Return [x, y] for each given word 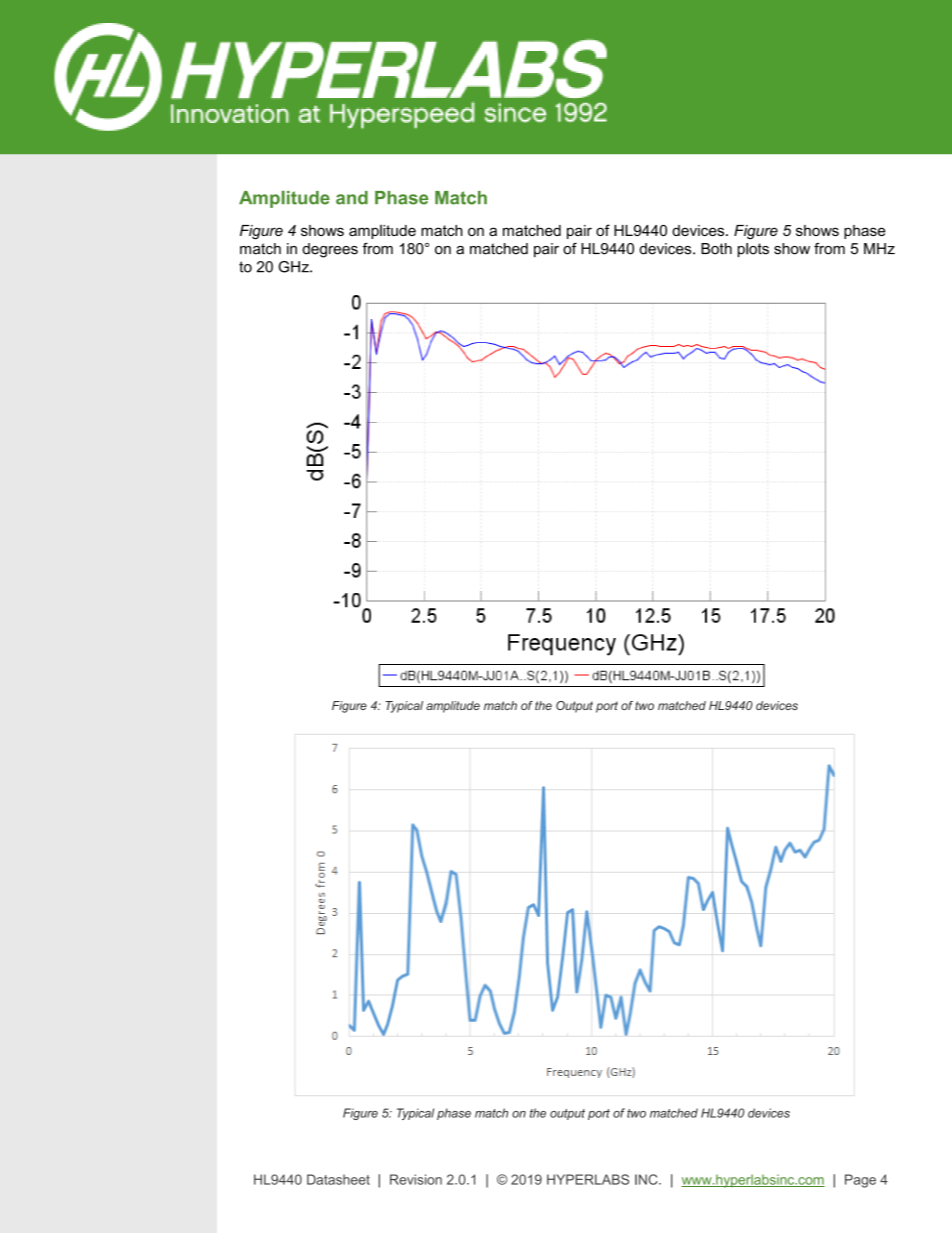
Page [860, 1181]
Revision [416, 1179]
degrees [330, 250]
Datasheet [338, 1179]
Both [716, 249]
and [352, 198]
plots [753, 250]
